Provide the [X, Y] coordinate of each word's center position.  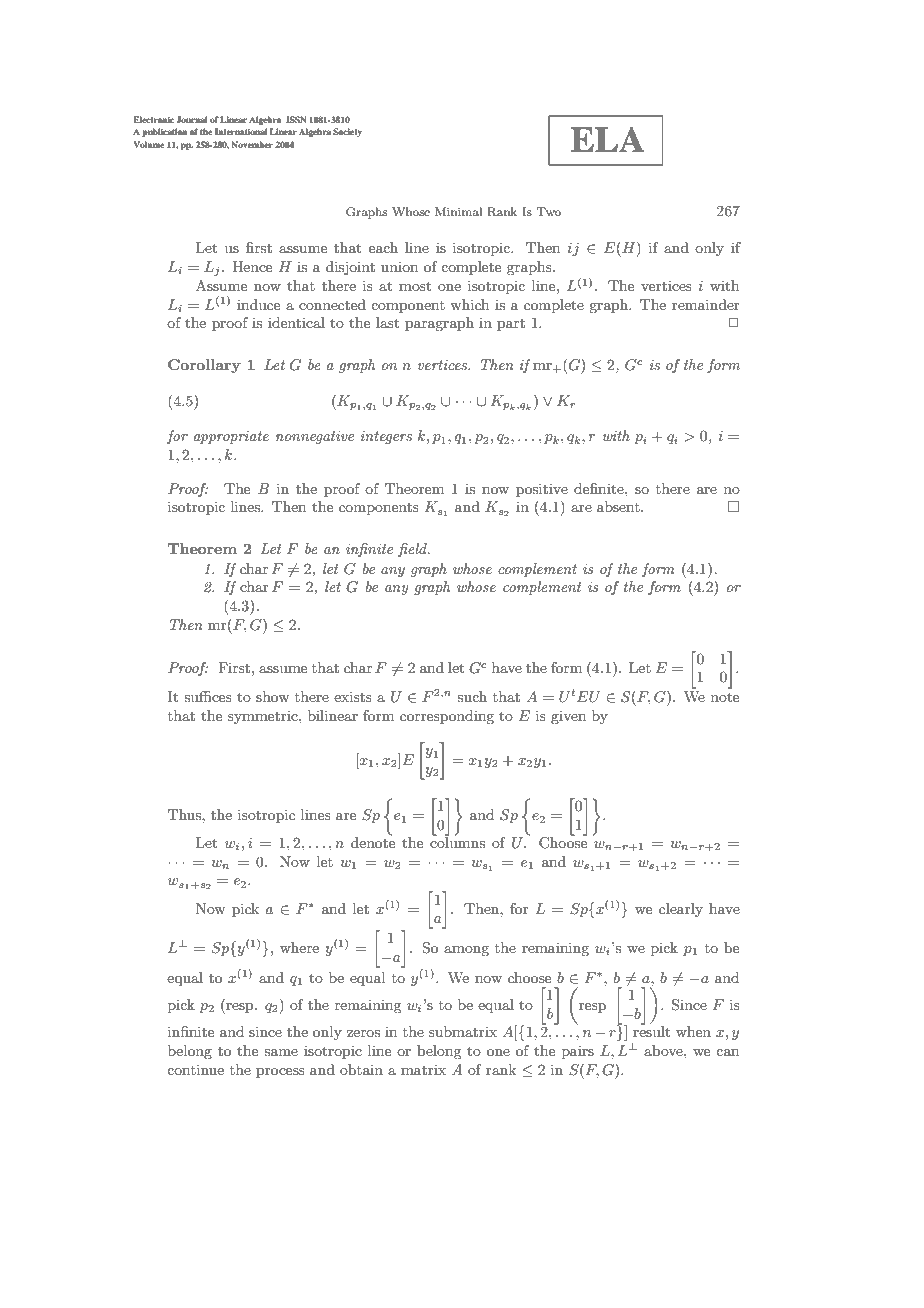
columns [457, 841]
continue [195, 1069]
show [272, 696]
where [299, 947]
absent [619, 506]
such [472, 696]
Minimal [458, 211]
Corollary [204, 366]
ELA [607, 139]
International [241, 131]
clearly [681, 910]
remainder [706, 304]
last [387, 322]
